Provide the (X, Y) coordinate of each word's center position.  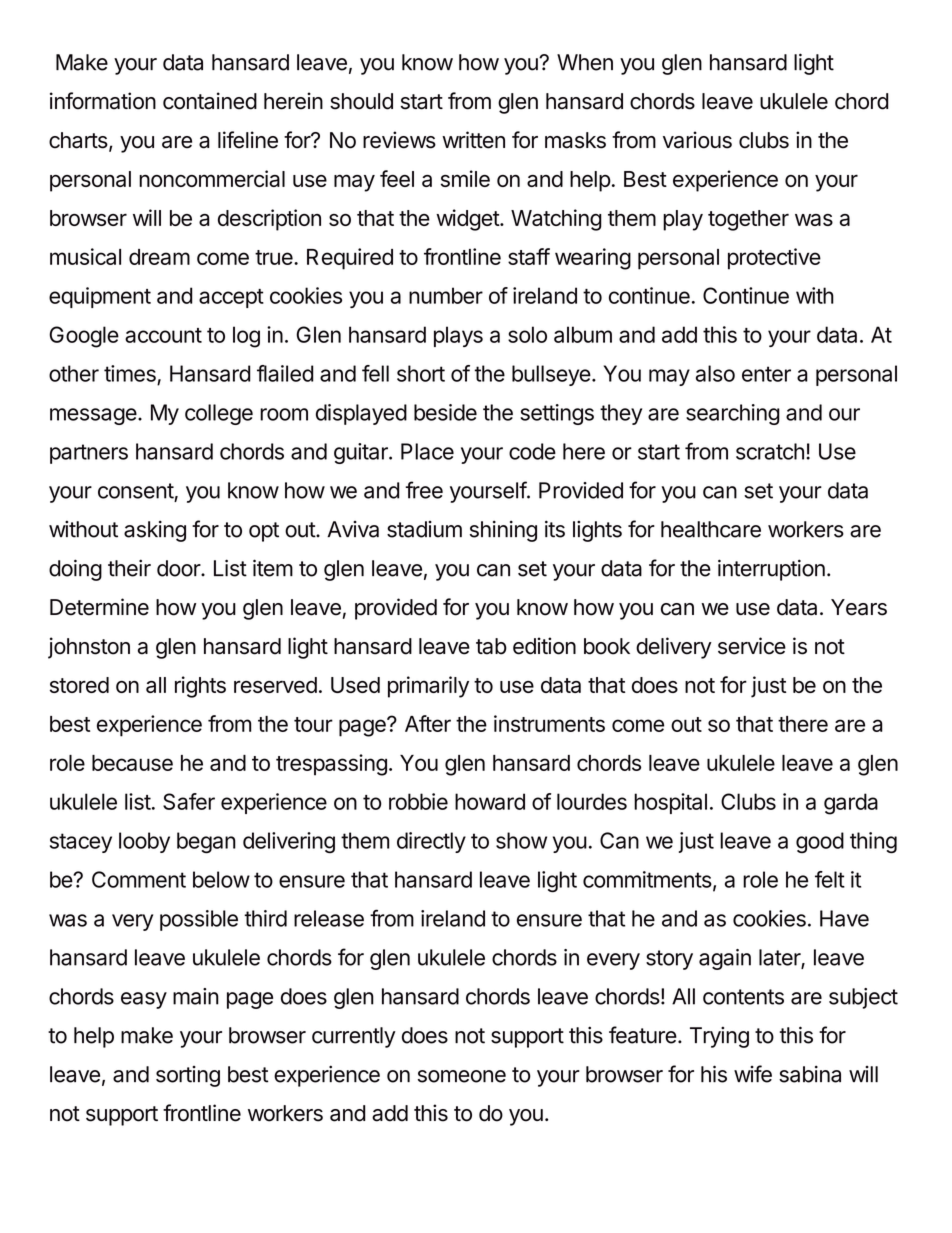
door (179, 568)
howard (490, 801)
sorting (188, 1076)
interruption (771, 570)
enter (766, 374)
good (820, 842)
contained (210, 101)
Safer (189, 801)
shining (503, 531)
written (473, 140)
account (163, 335)
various (697, 140)
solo (527, 334)
